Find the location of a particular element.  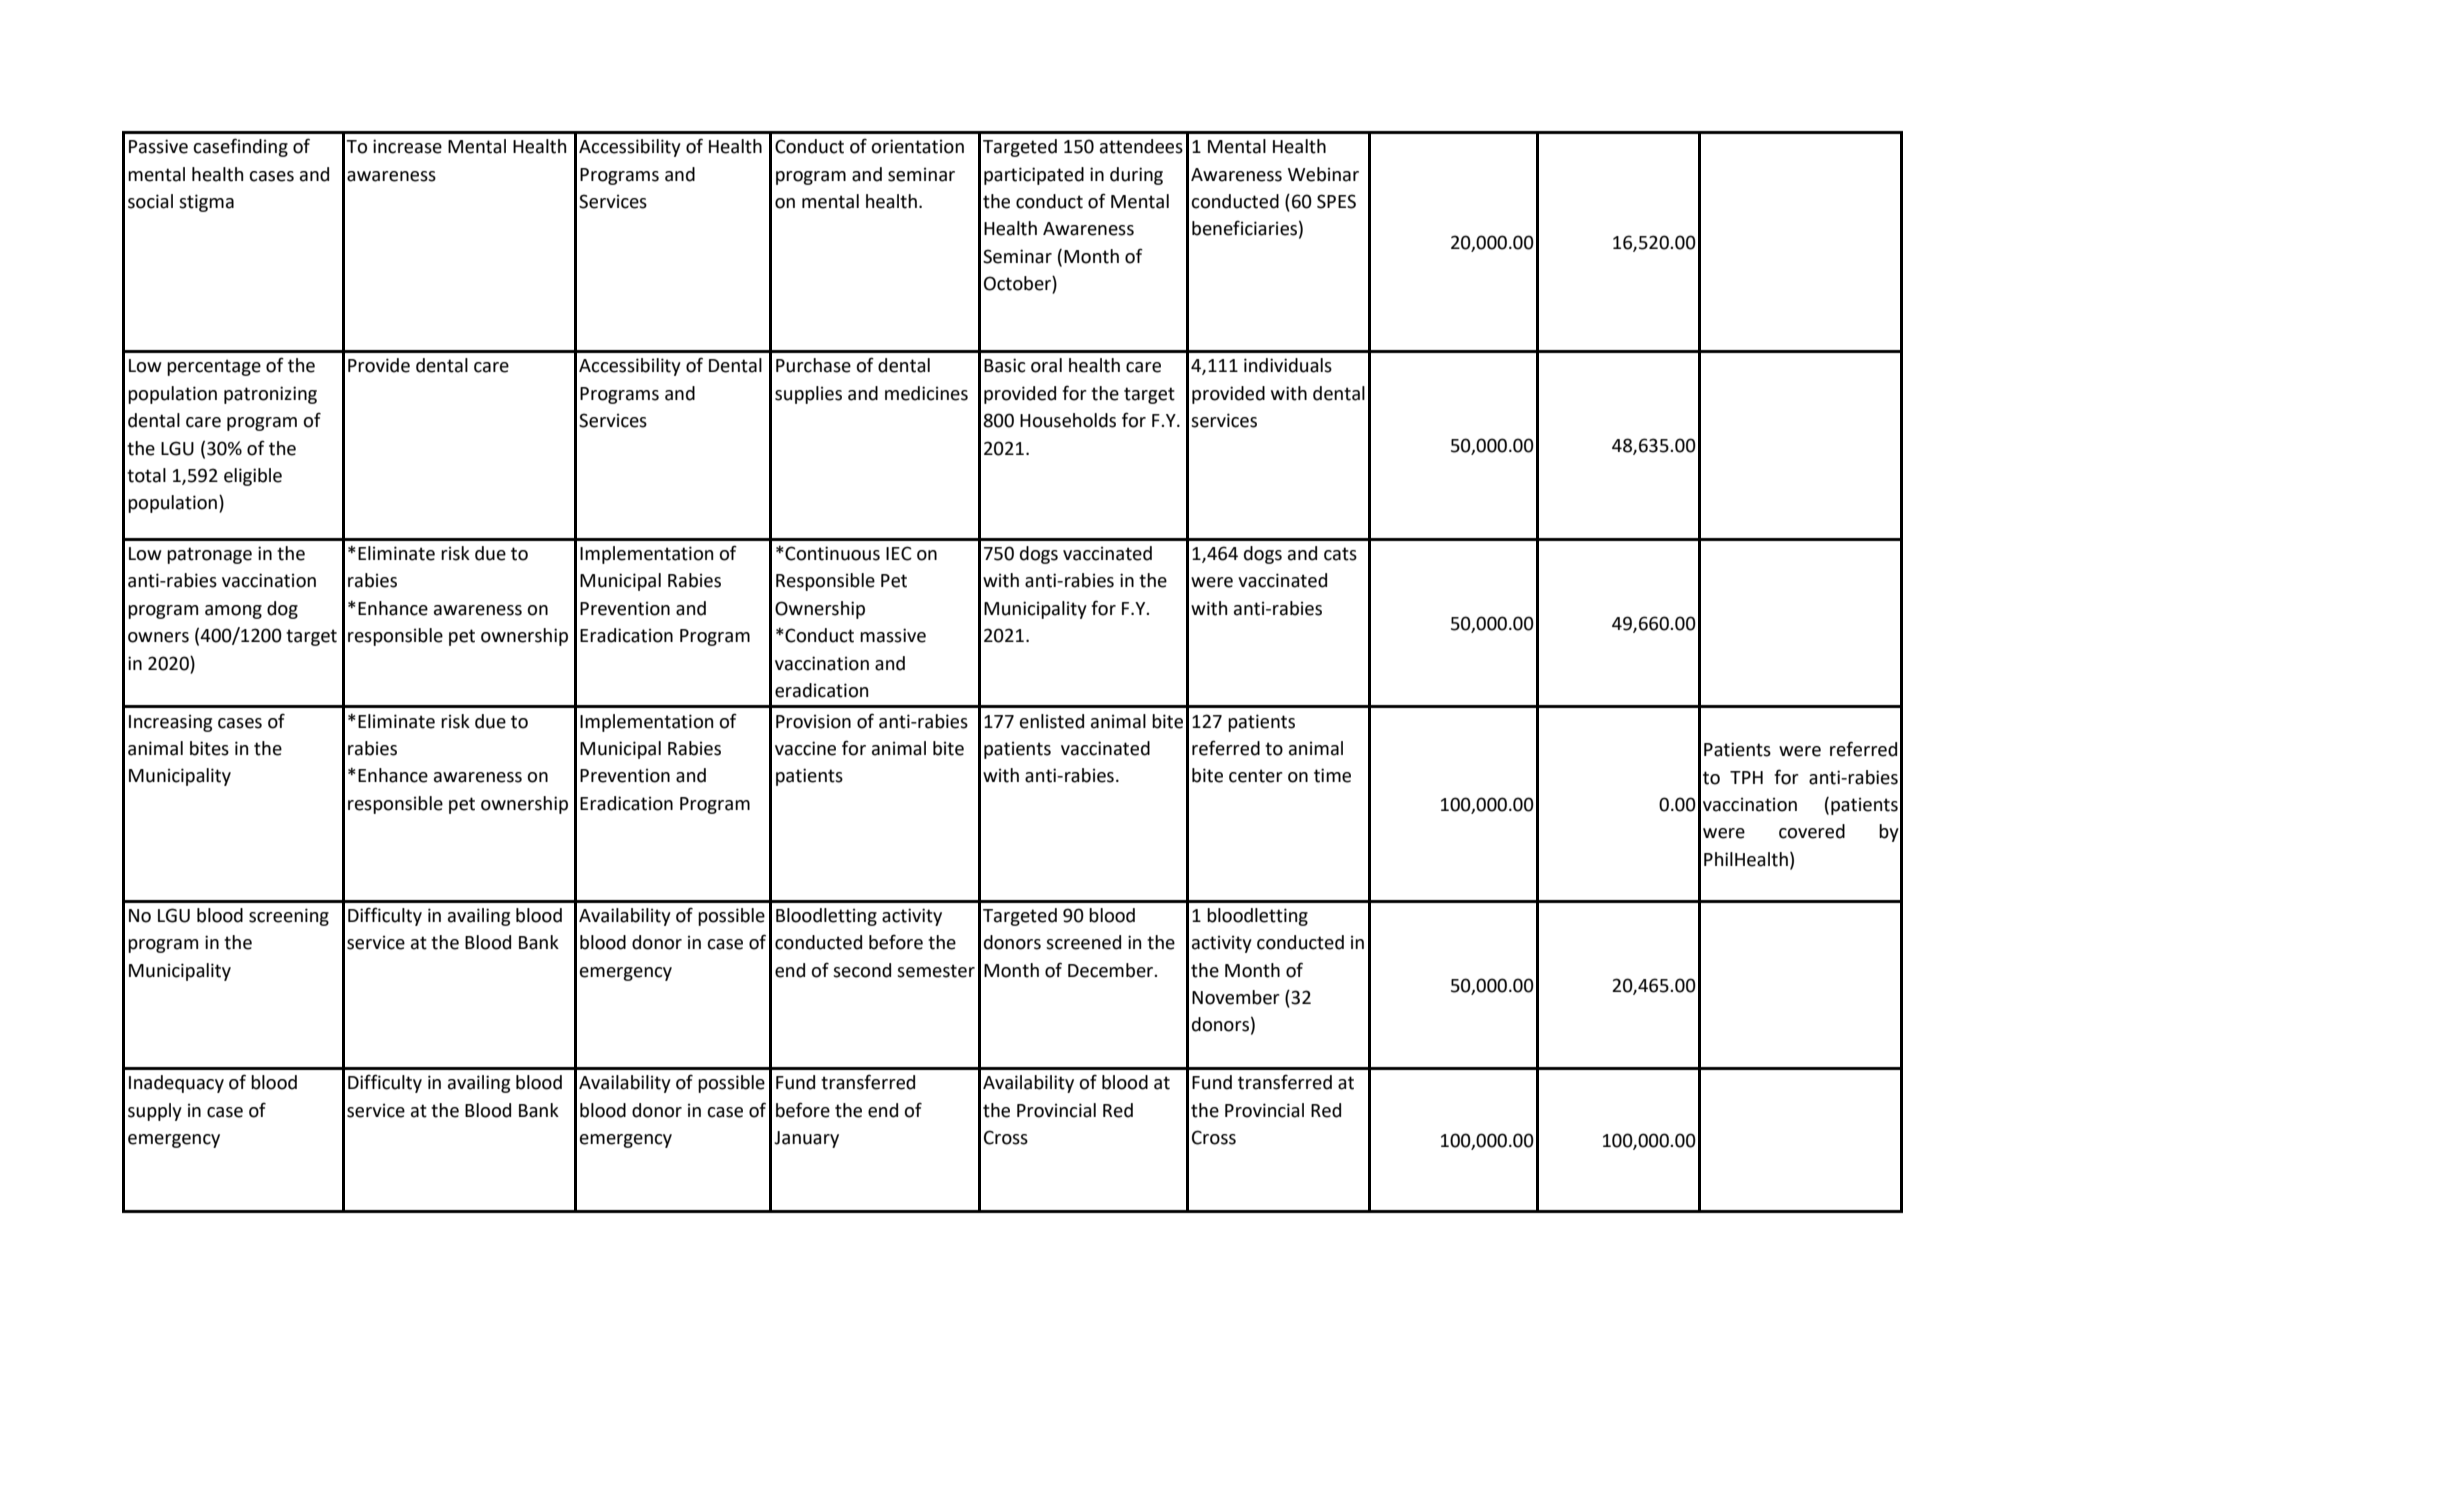

participated is located at coordinates (1034, 176).
